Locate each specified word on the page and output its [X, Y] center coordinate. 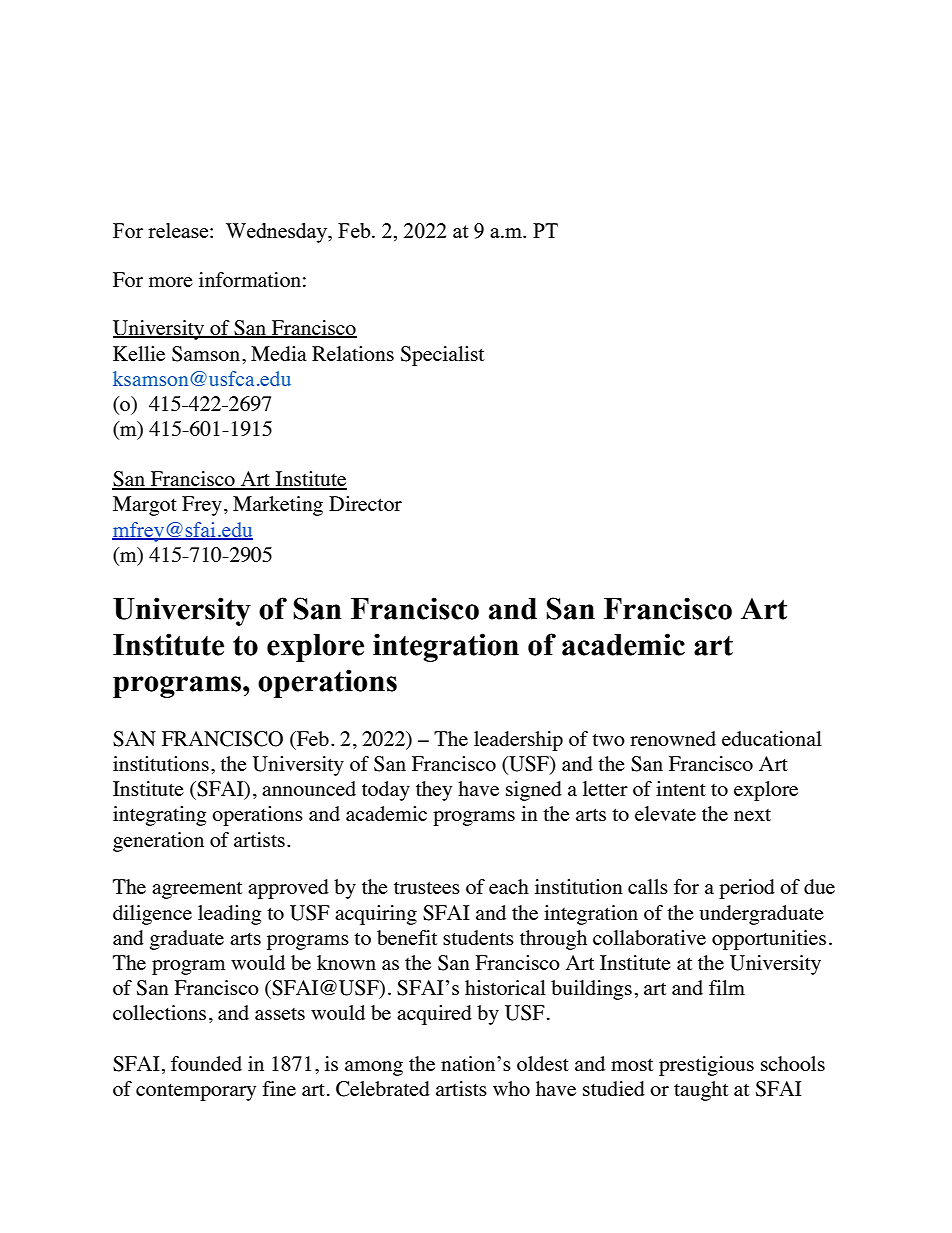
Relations [353, 353]
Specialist [442, 356]
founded [206, 1063]
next [752, 815]
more [171, 282]
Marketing [278, 506]
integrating [160, 816]
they [434, 791]
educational [772, 738]
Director [365, 503]
